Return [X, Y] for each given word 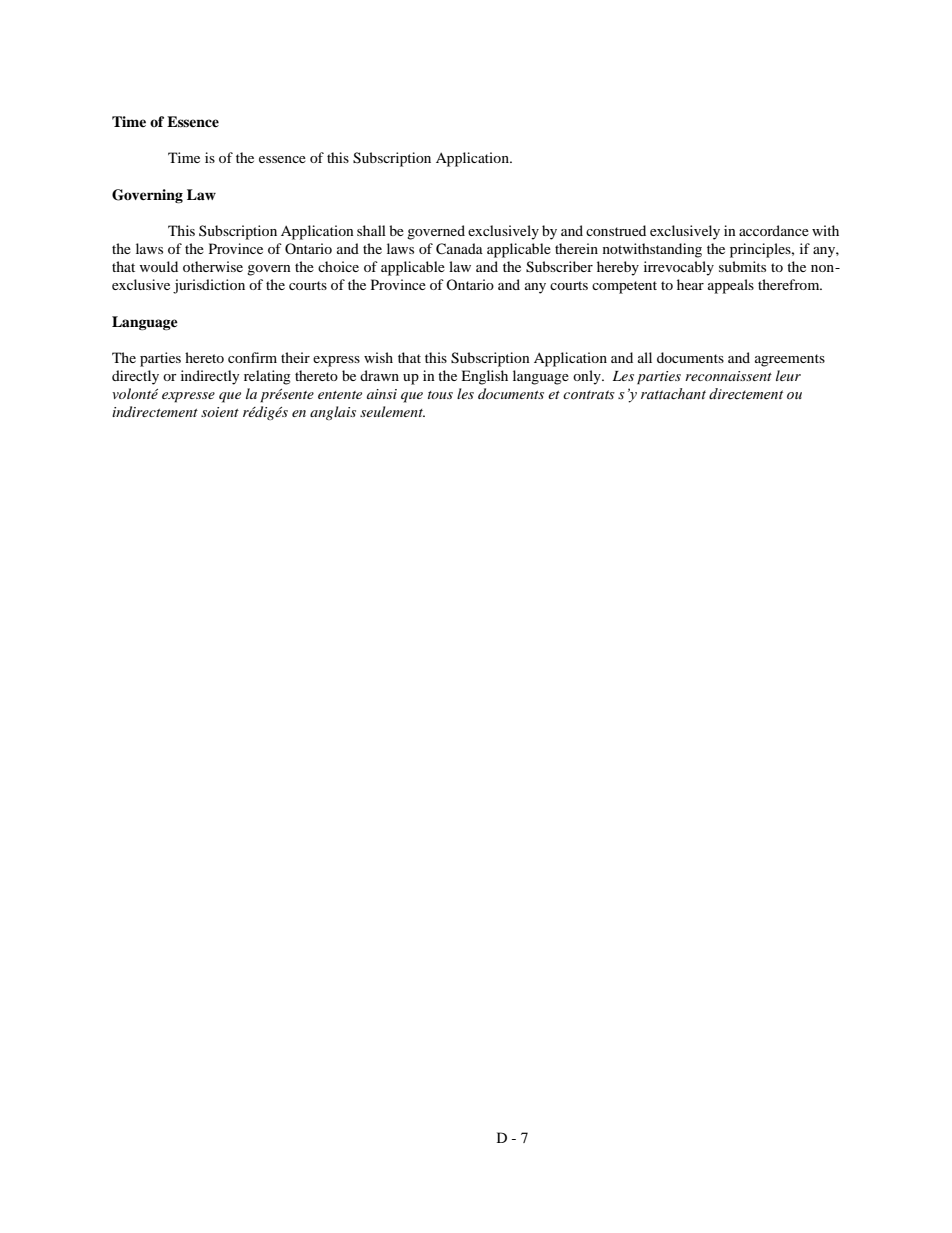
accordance [774, 230]
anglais [333, 413]
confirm [252, 357]
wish [378, 357]
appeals [731, 286]
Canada [459, 249]
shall [371, 230]
